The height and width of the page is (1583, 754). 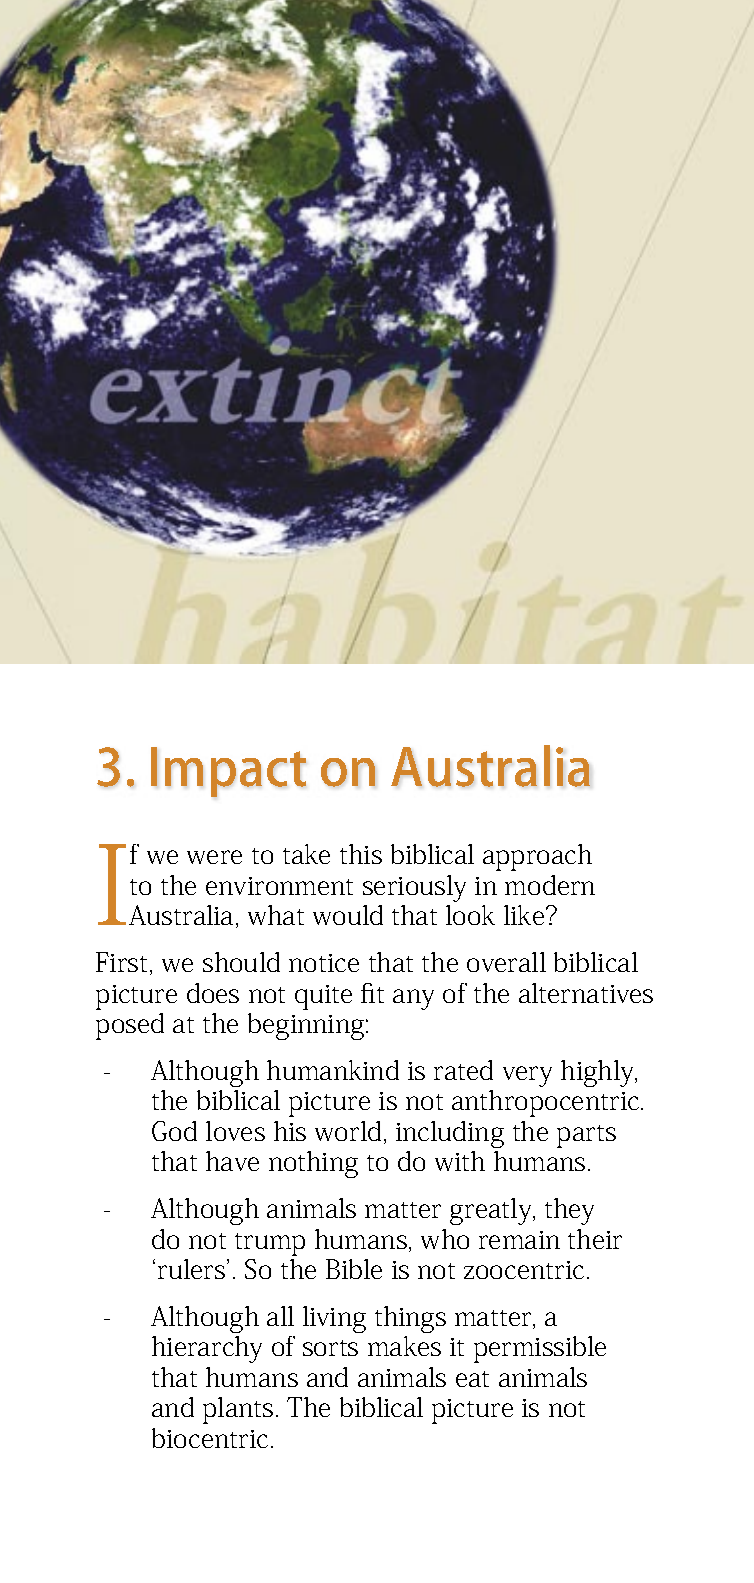 What do you see at coordinates (547, 1103) in the page?
I see `anthropocentric` at bounding box center [547, 1103].
